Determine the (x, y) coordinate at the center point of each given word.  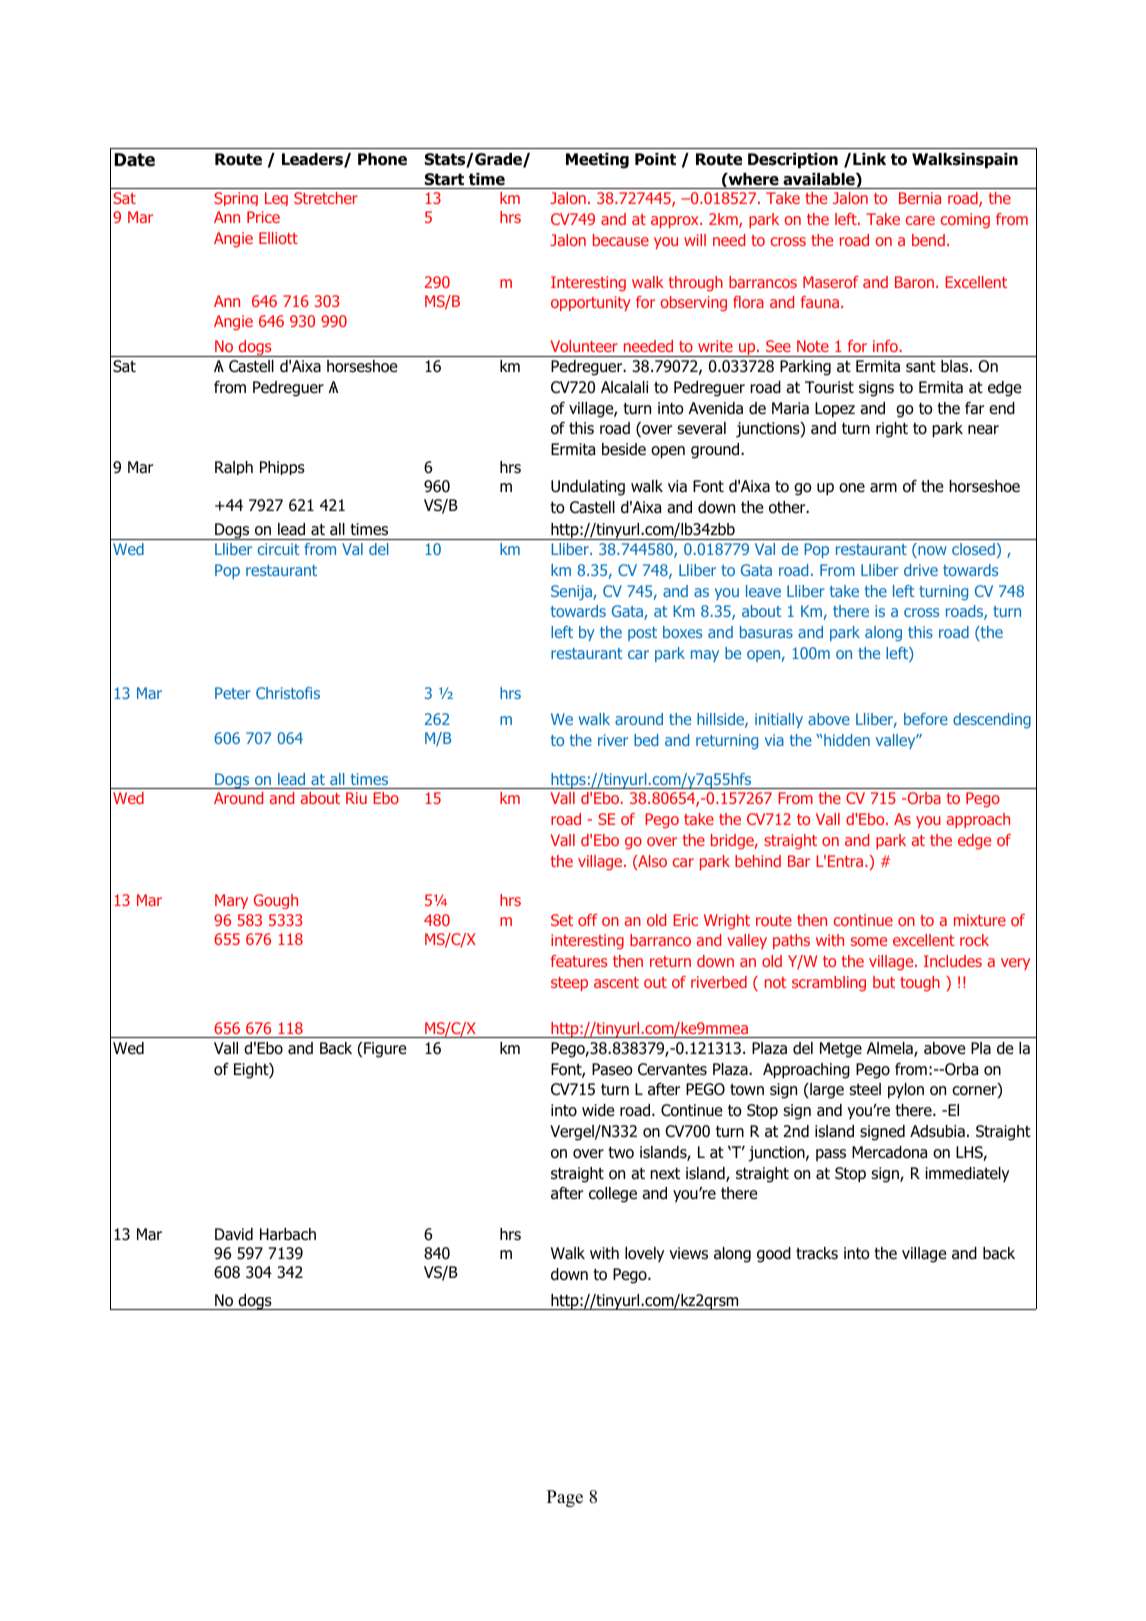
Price (263, 217)
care (920, 220)
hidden (847, 740)
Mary (231, 901)
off (588, 920)
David (234, 1234)
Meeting (597, 161)
